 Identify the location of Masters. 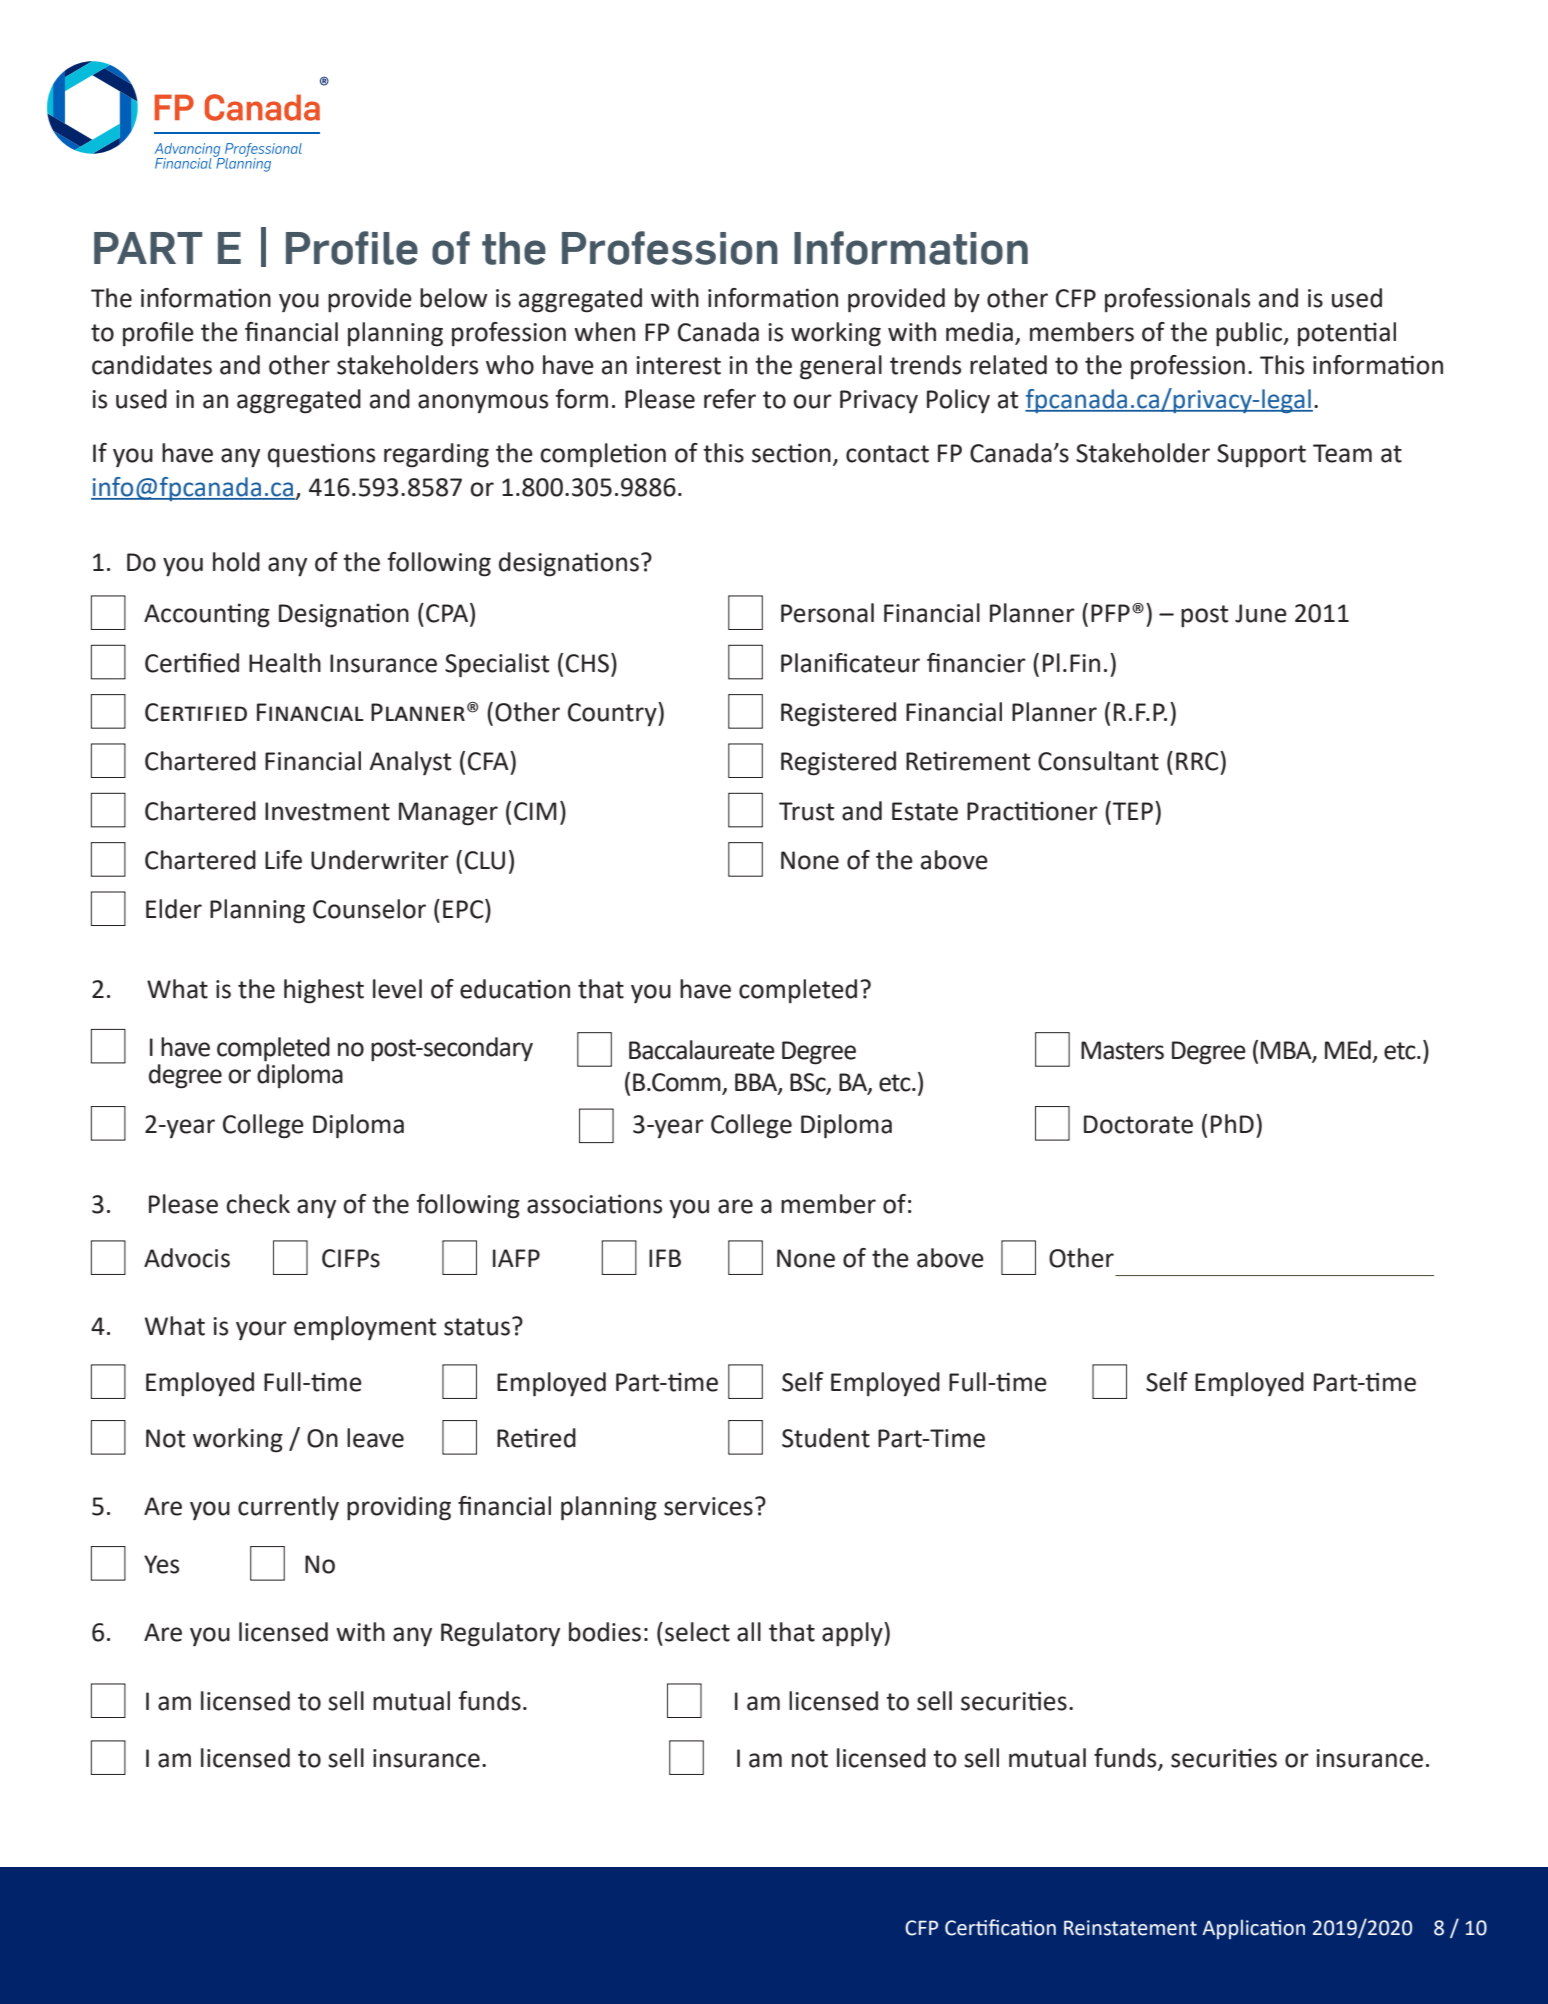
(1122, 1050).
